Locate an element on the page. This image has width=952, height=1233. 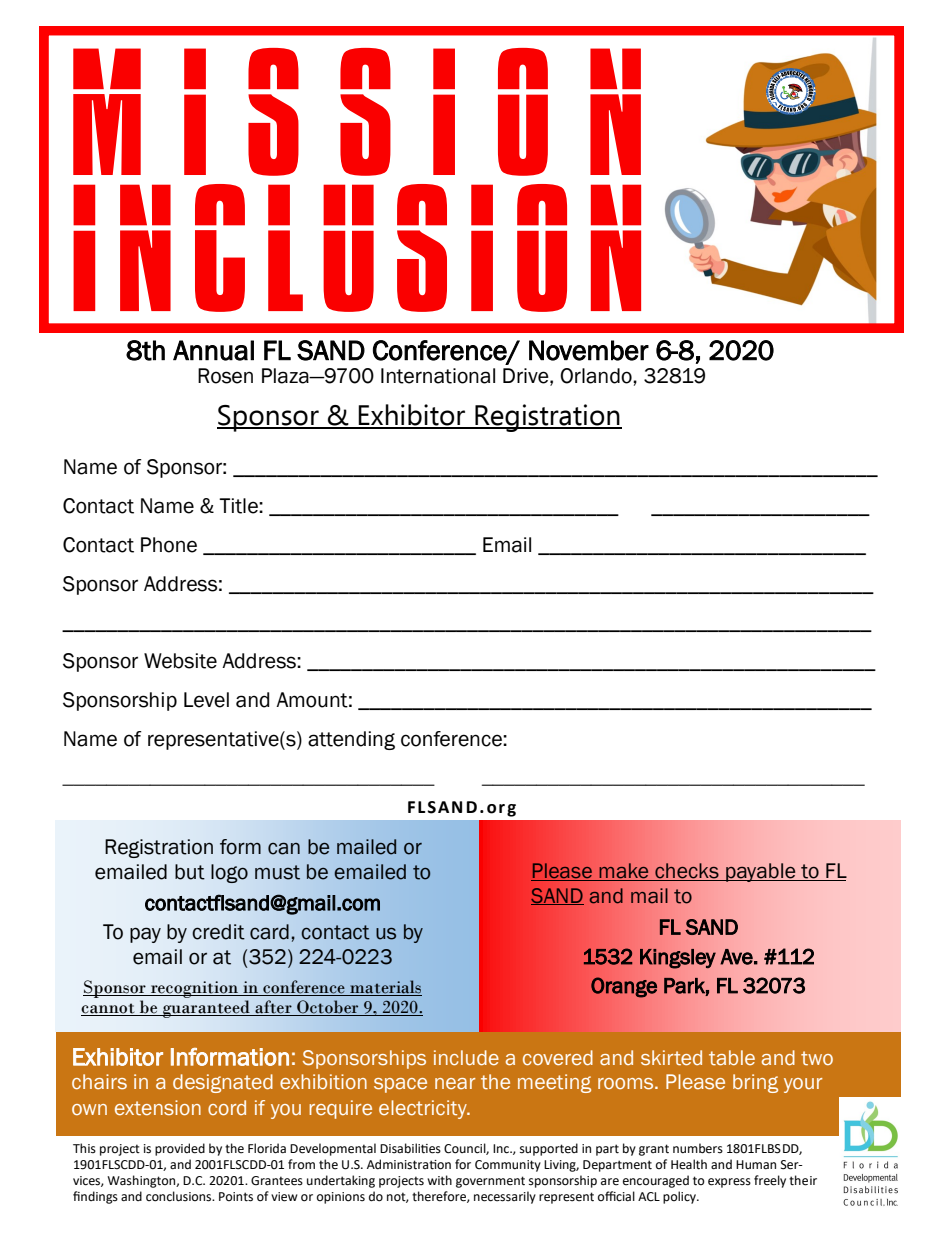
Annual is located at coordinates (213, 350).
